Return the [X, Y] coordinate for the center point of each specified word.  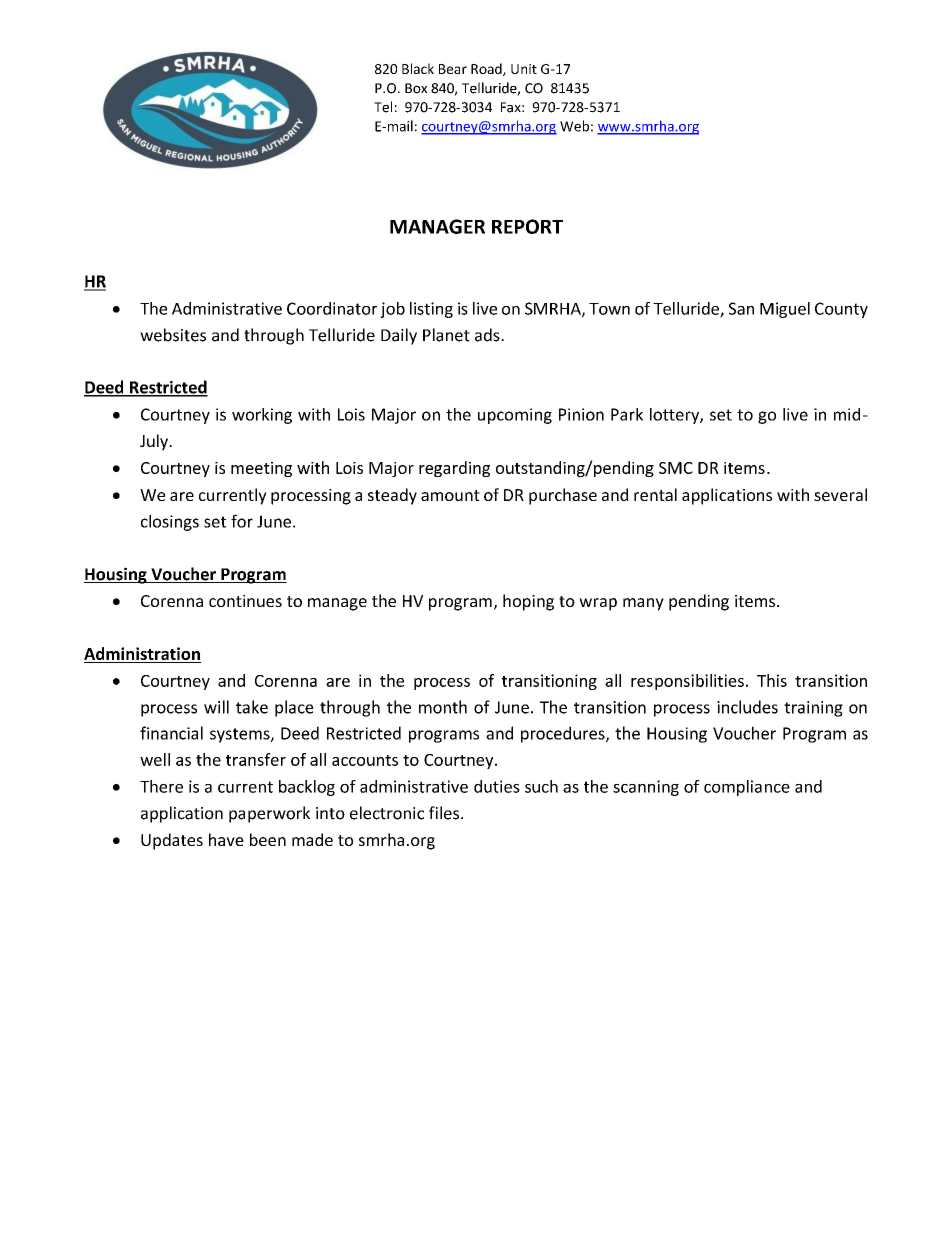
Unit [524, 69]
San [741, 308]
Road [487, 69]
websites [173, 335]
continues [245, 601]
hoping [528, 602]
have [226, 839]
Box [416, 88]
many [643, 604]
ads [488, 335]
